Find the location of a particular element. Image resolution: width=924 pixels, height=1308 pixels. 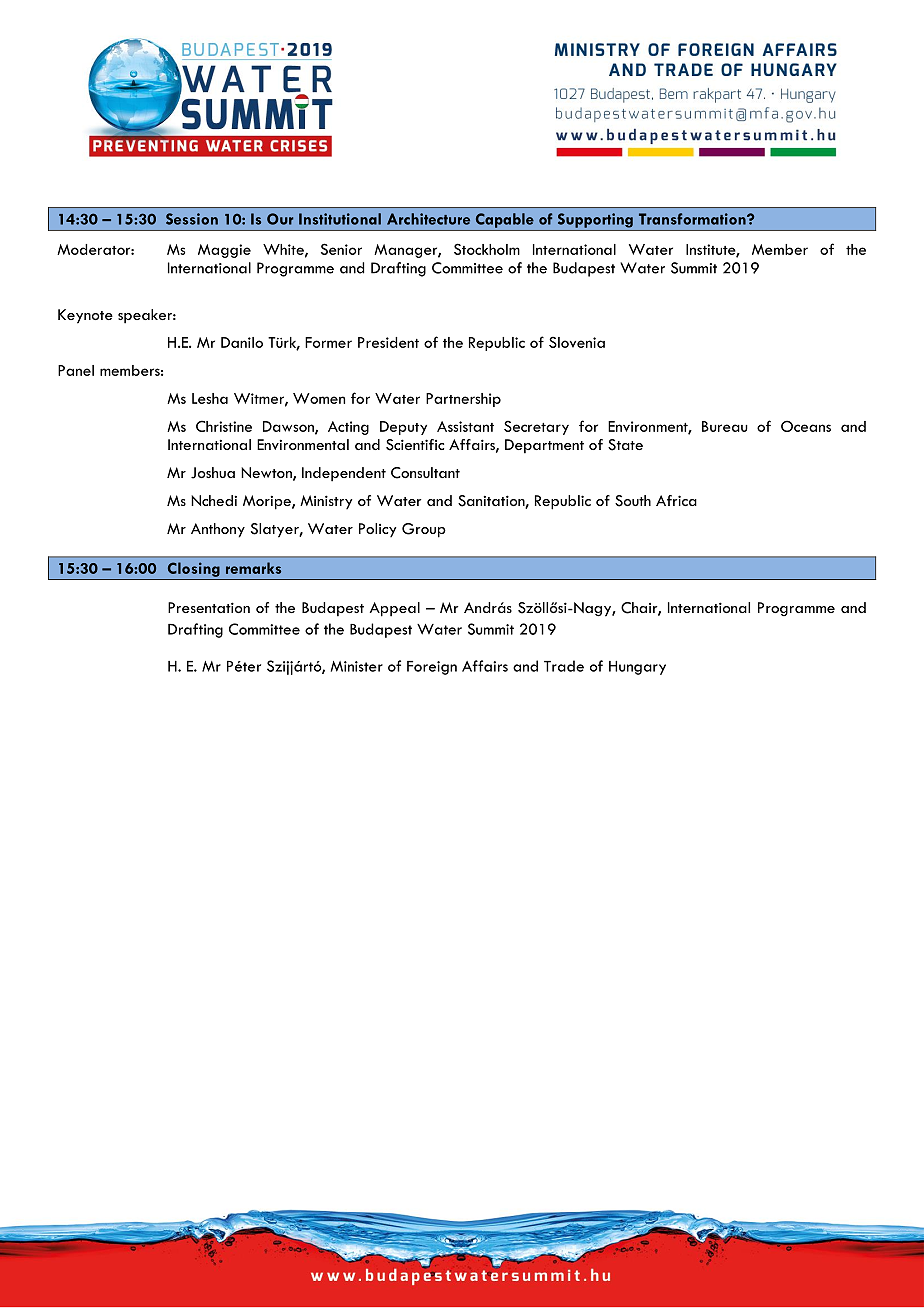

Foreign is located at coordinates (432, 668).
